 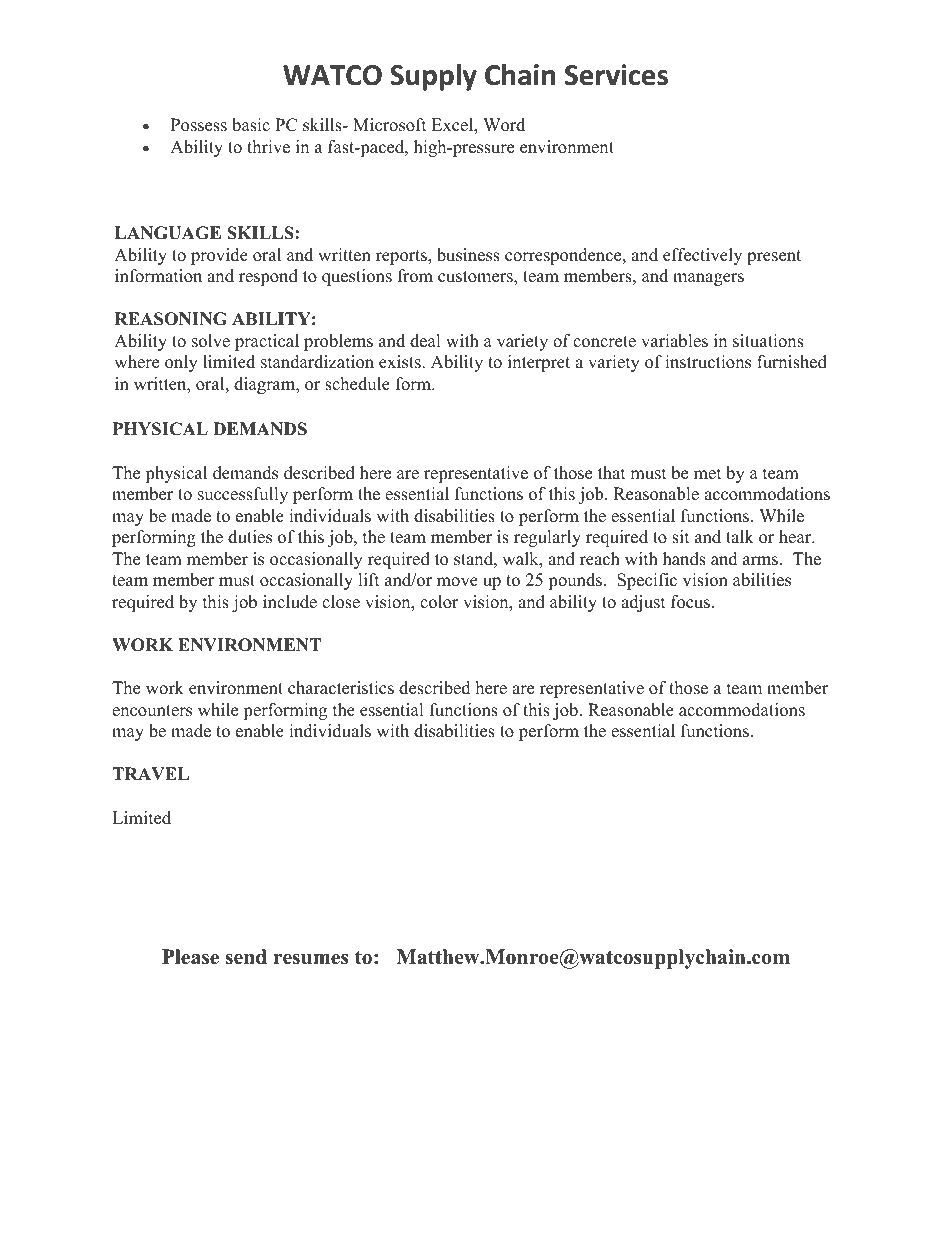 What do you see at coordinates (425, 341) in the image?
I see `deal` at bounding box center [425, 341].
